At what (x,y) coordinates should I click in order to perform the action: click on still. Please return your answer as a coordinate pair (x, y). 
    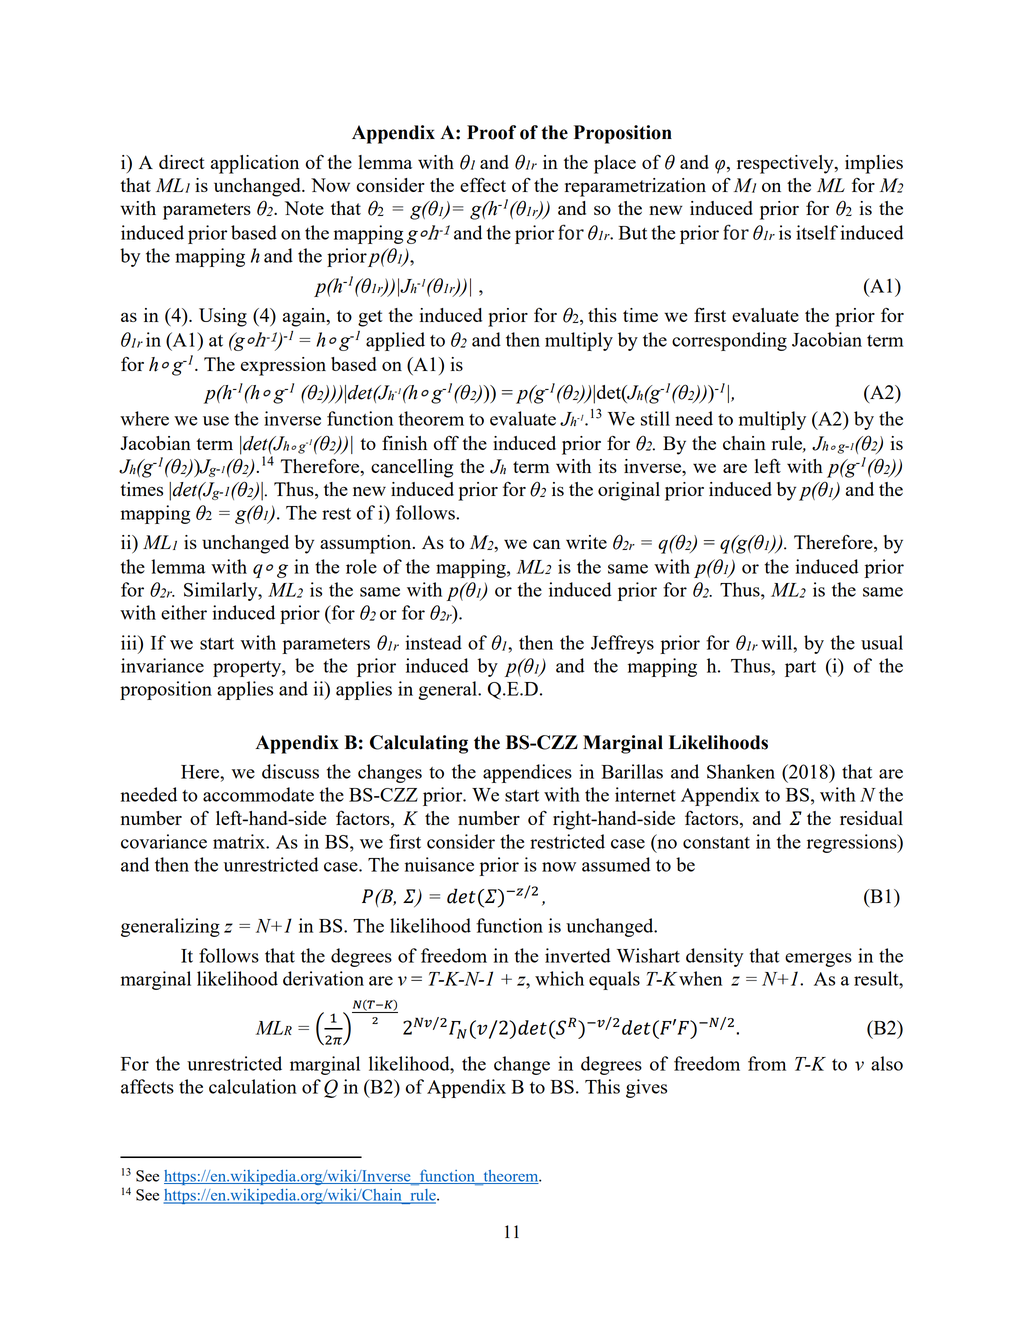
    Looking at the image, I should click on (655, 418).
